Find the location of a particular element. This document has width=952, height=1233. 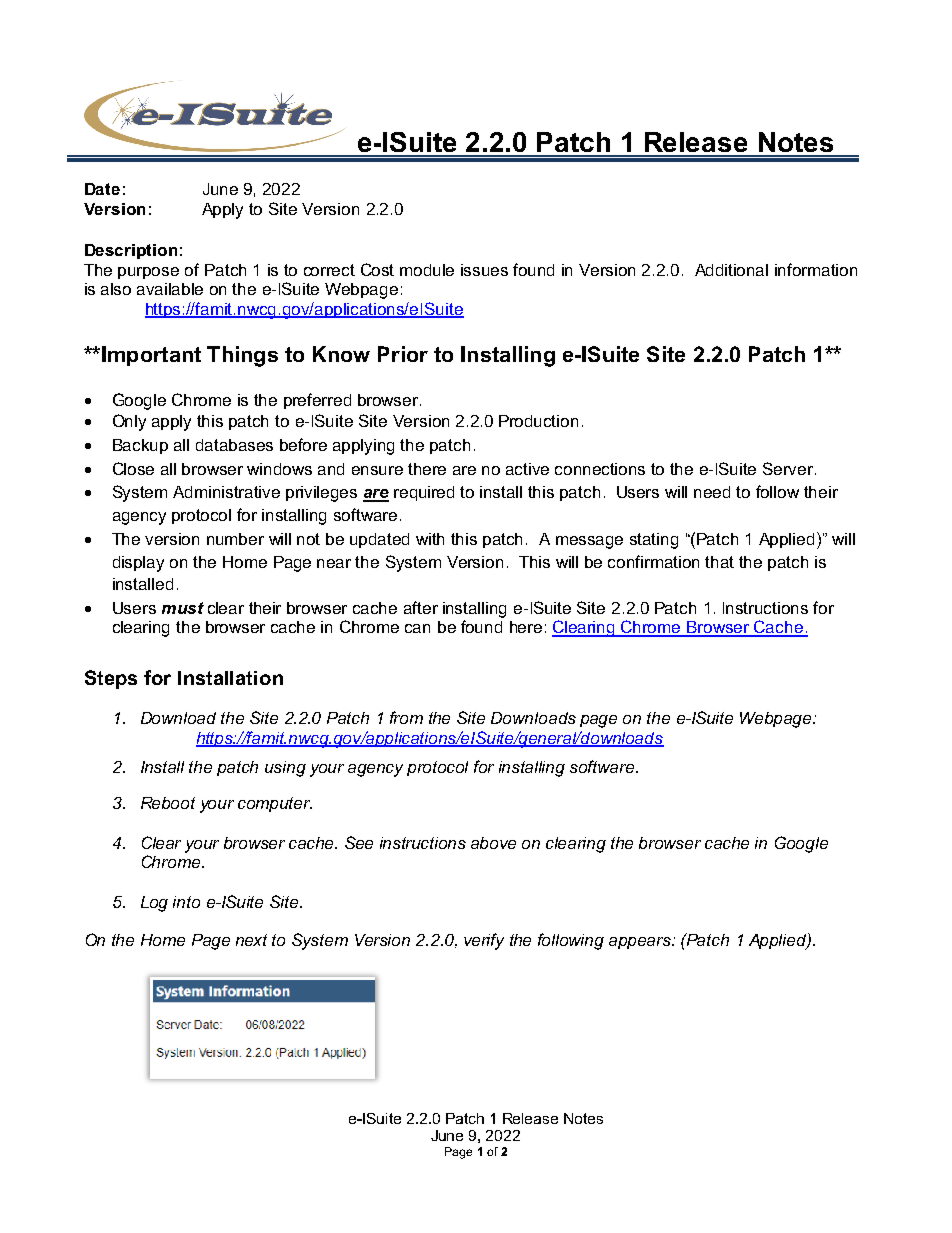

that is located at coordinates (719, 562).
